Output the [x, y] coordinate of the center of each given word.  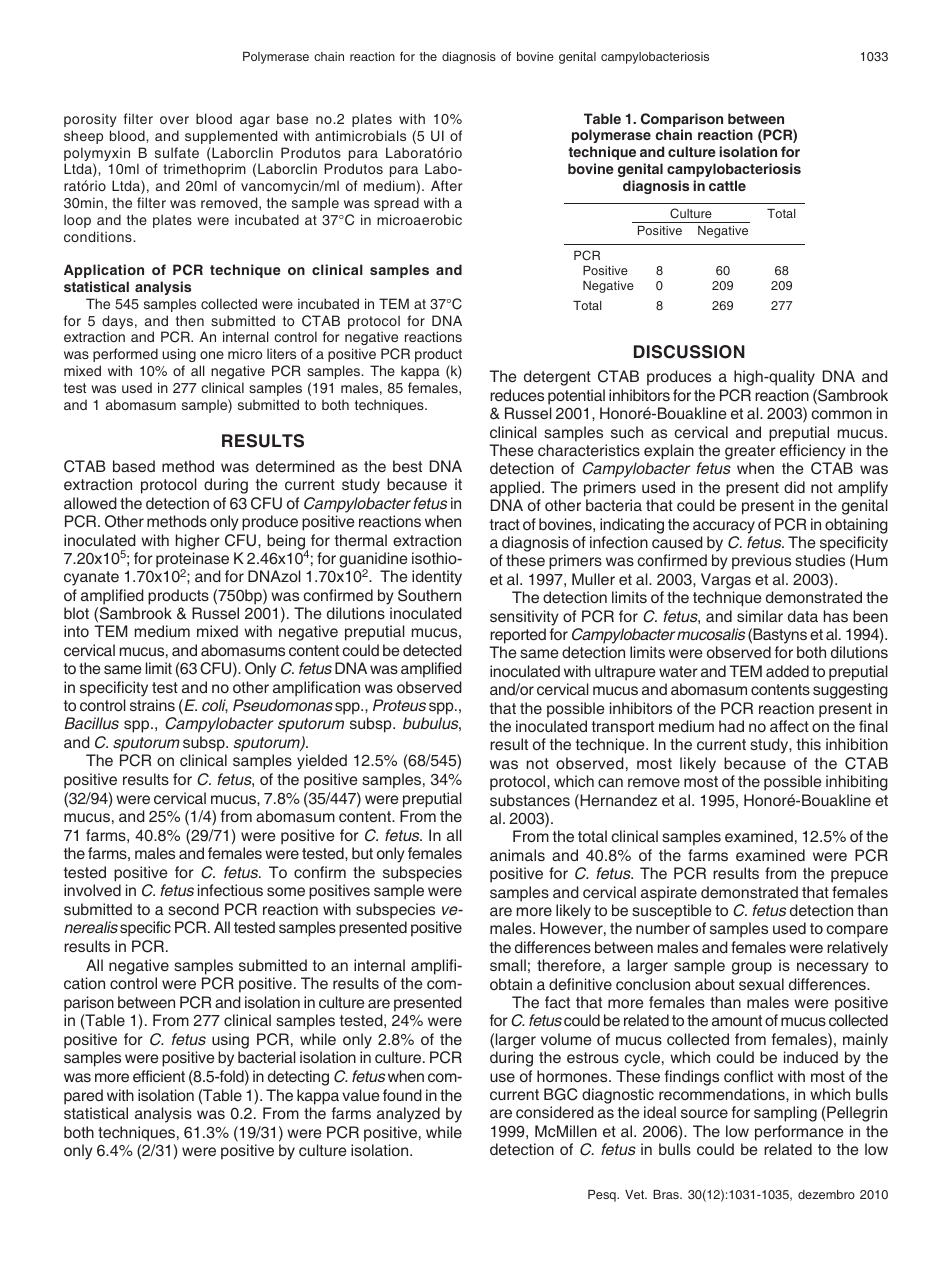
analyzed [408, 1115]
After [446, 185]
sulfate [177, 152]
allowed [90, 503]
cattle [727, 185]
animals [517, 855]
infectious [230, 890]
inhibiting [857, 783]
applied [516, 489]
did [794, 487]
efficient [159, 1076]
